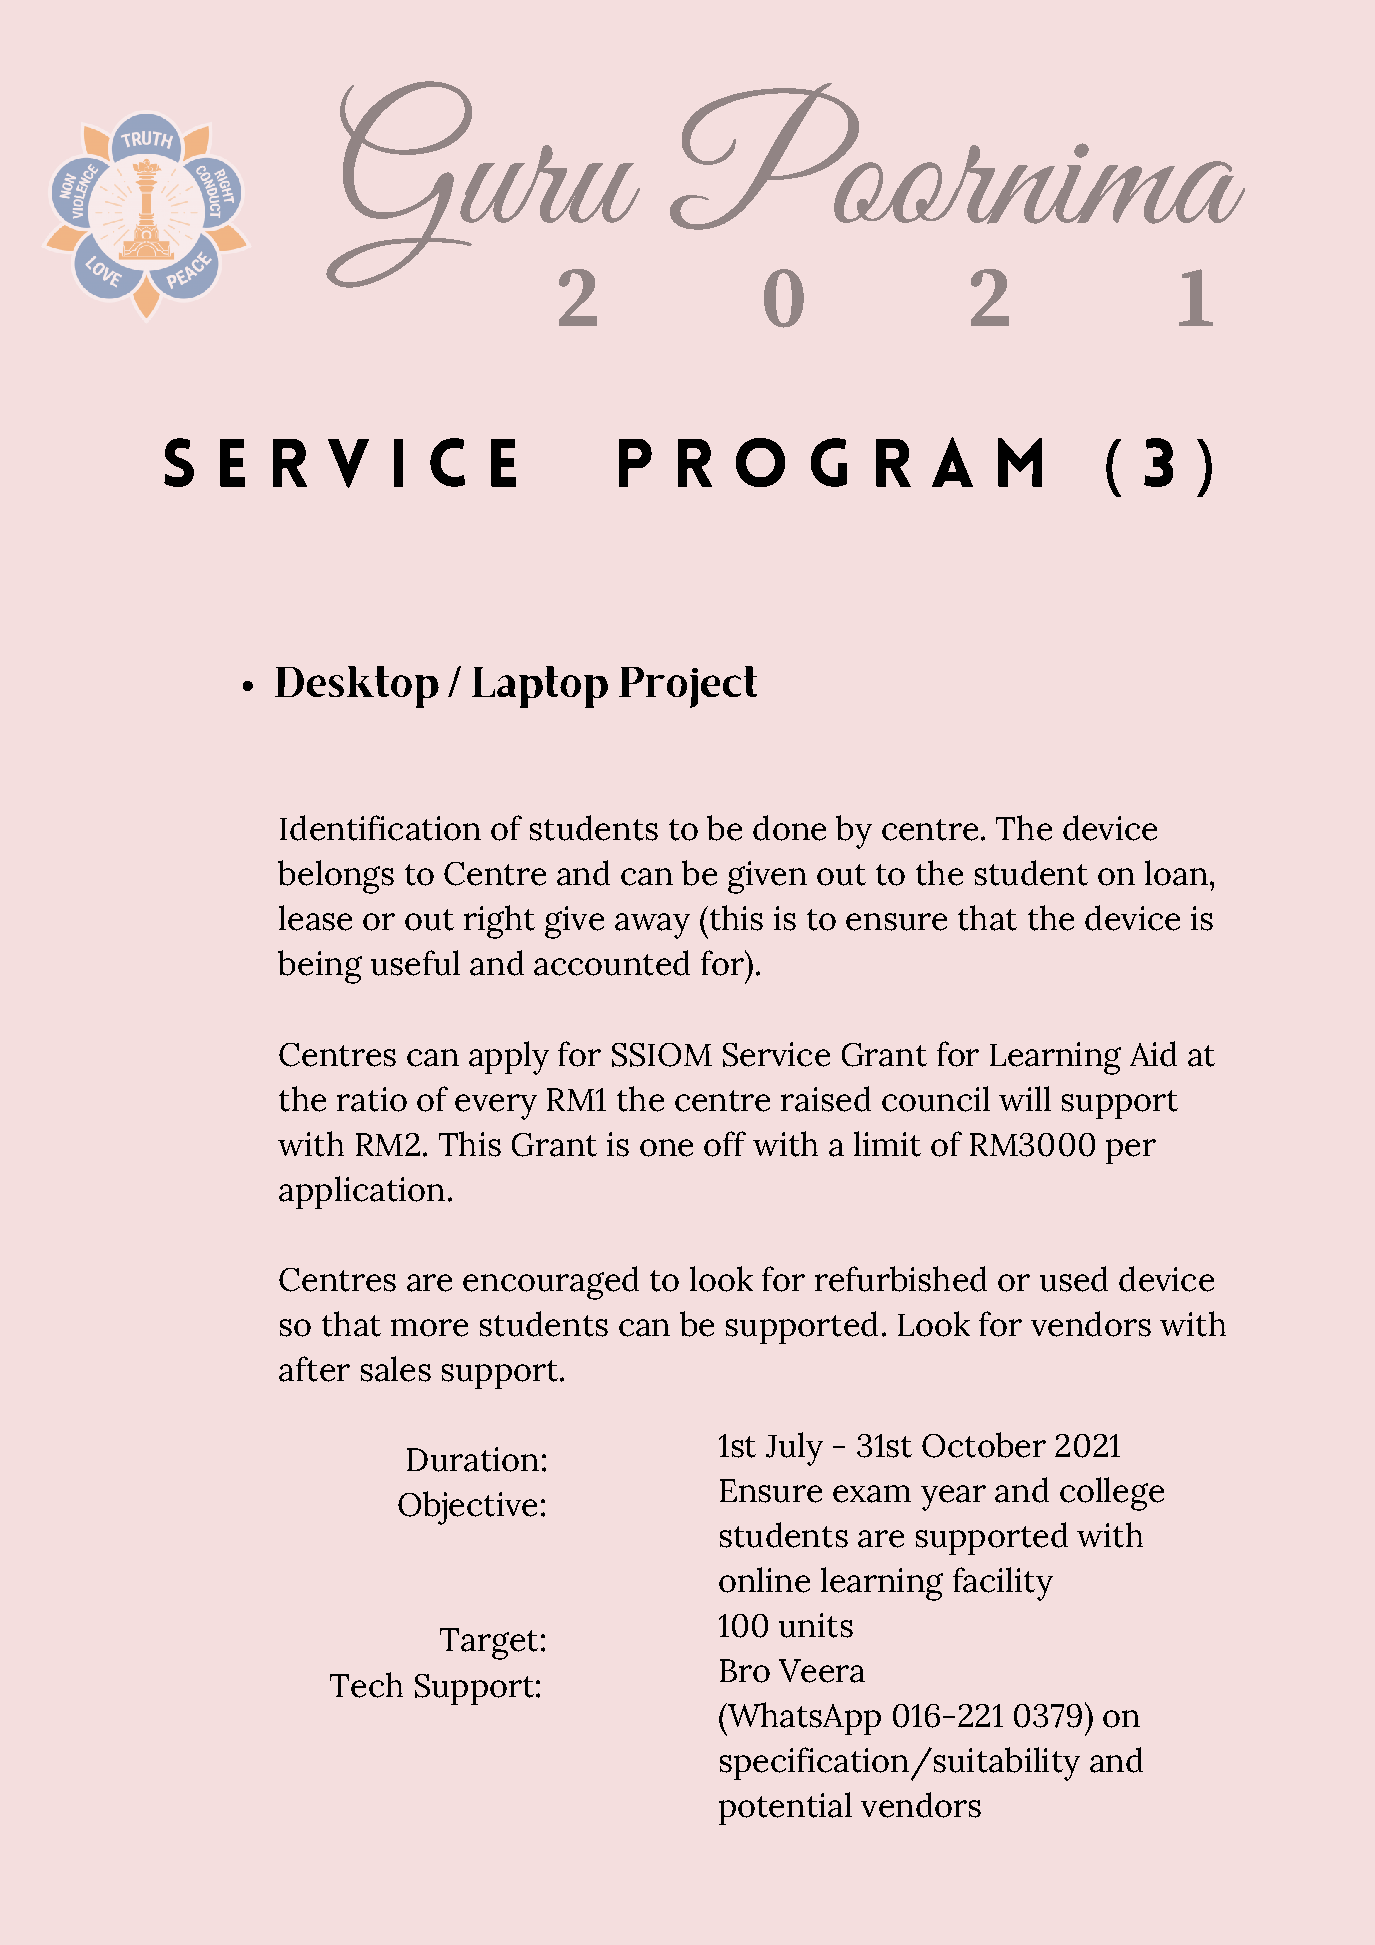  What do you see at coordinates (785, 1808) in the screenshot?
I see `potential` at bounding box center [785, 1808].
